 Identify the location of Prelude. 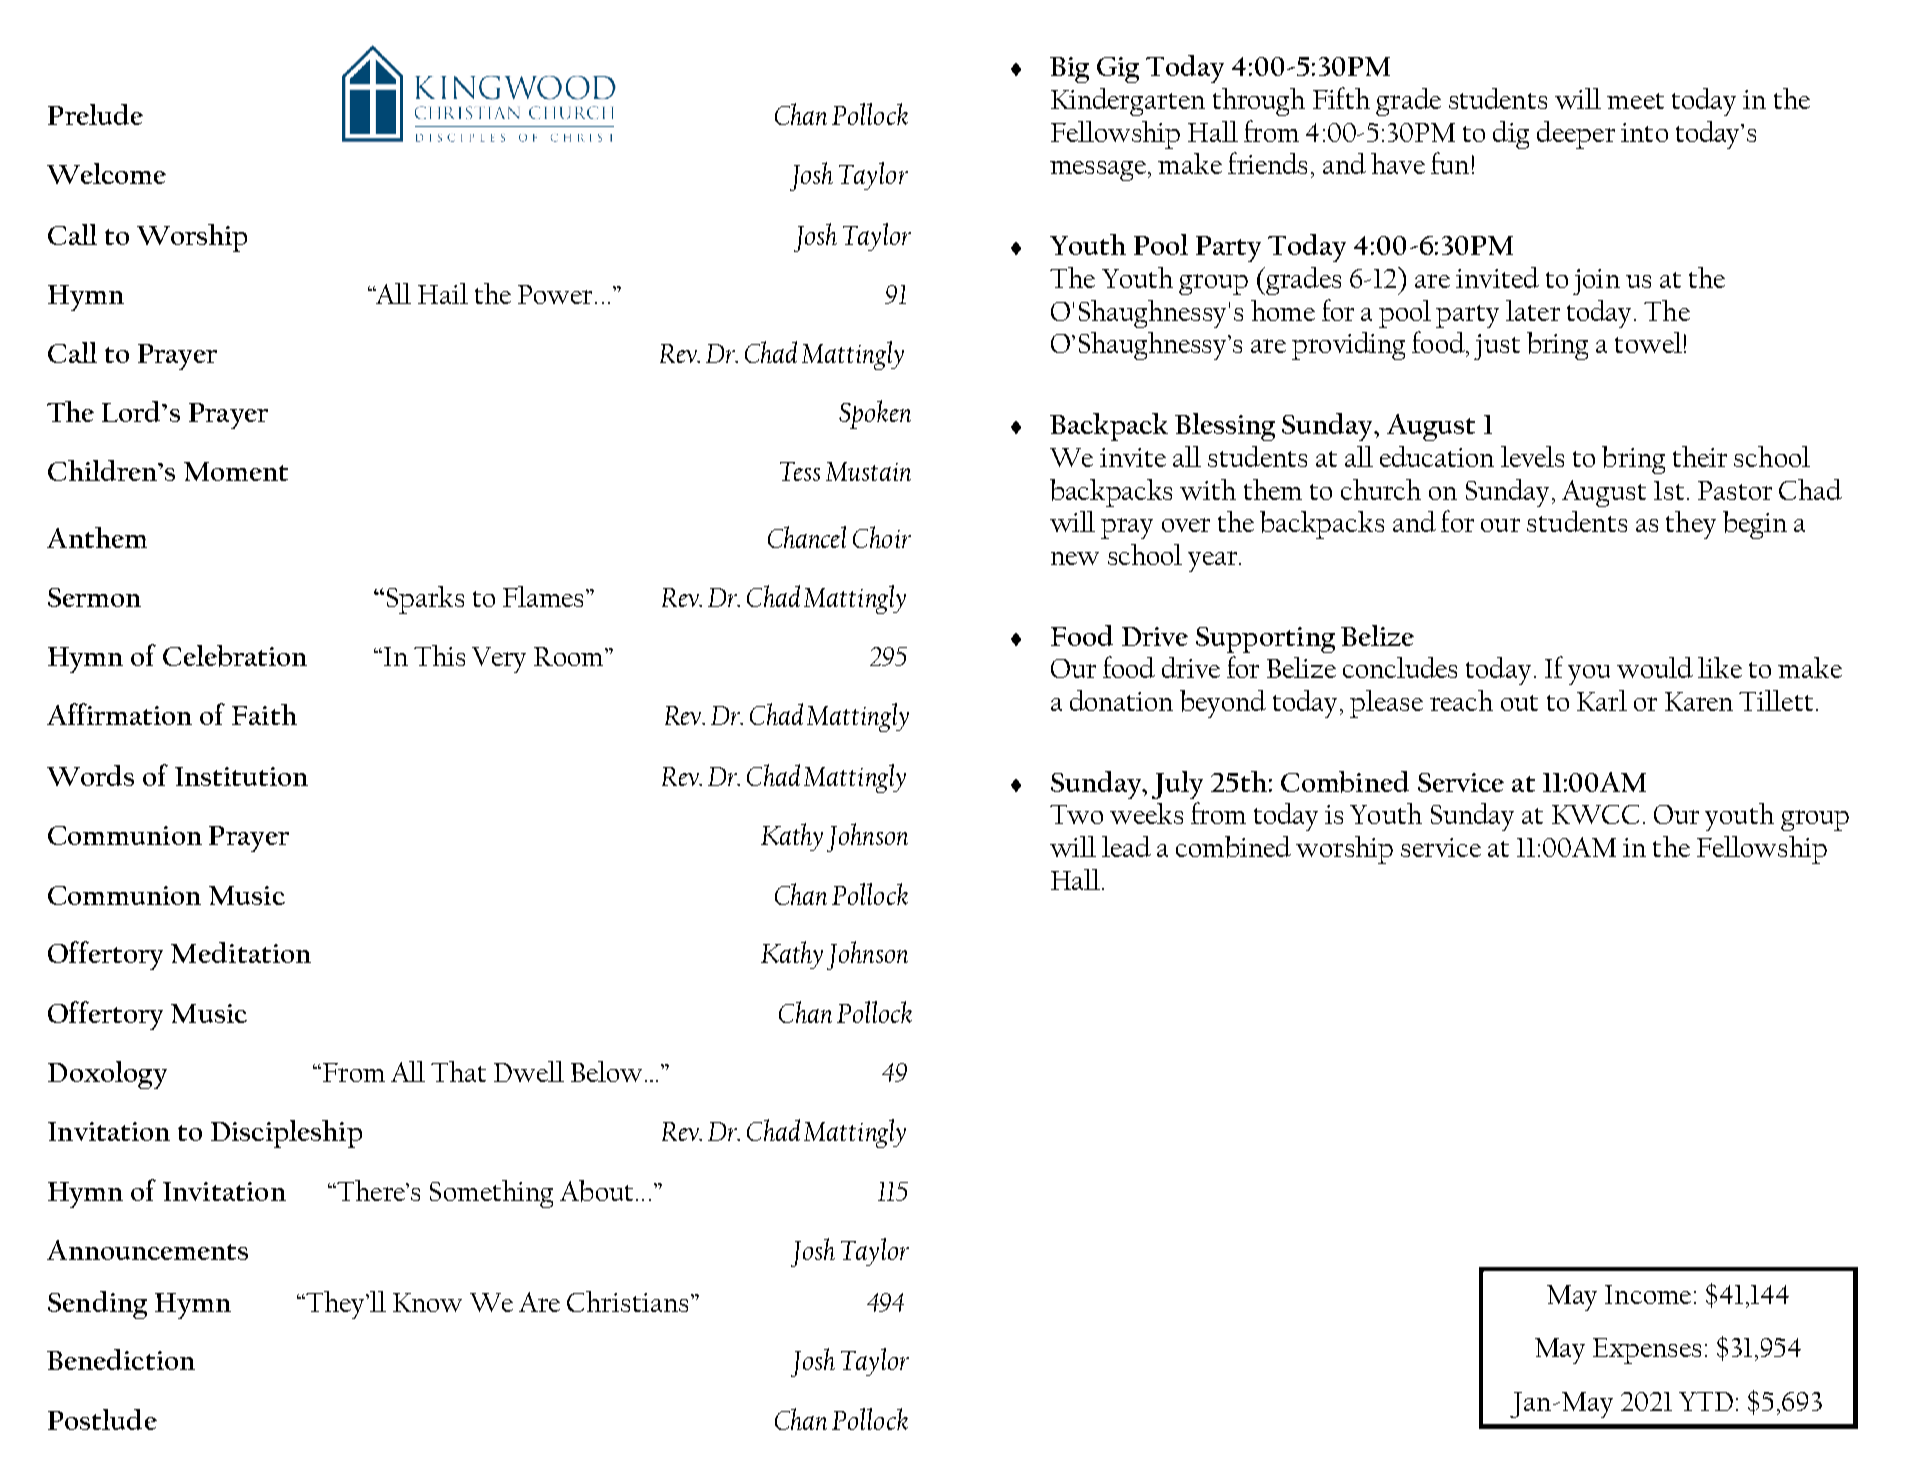
(95, 114).
